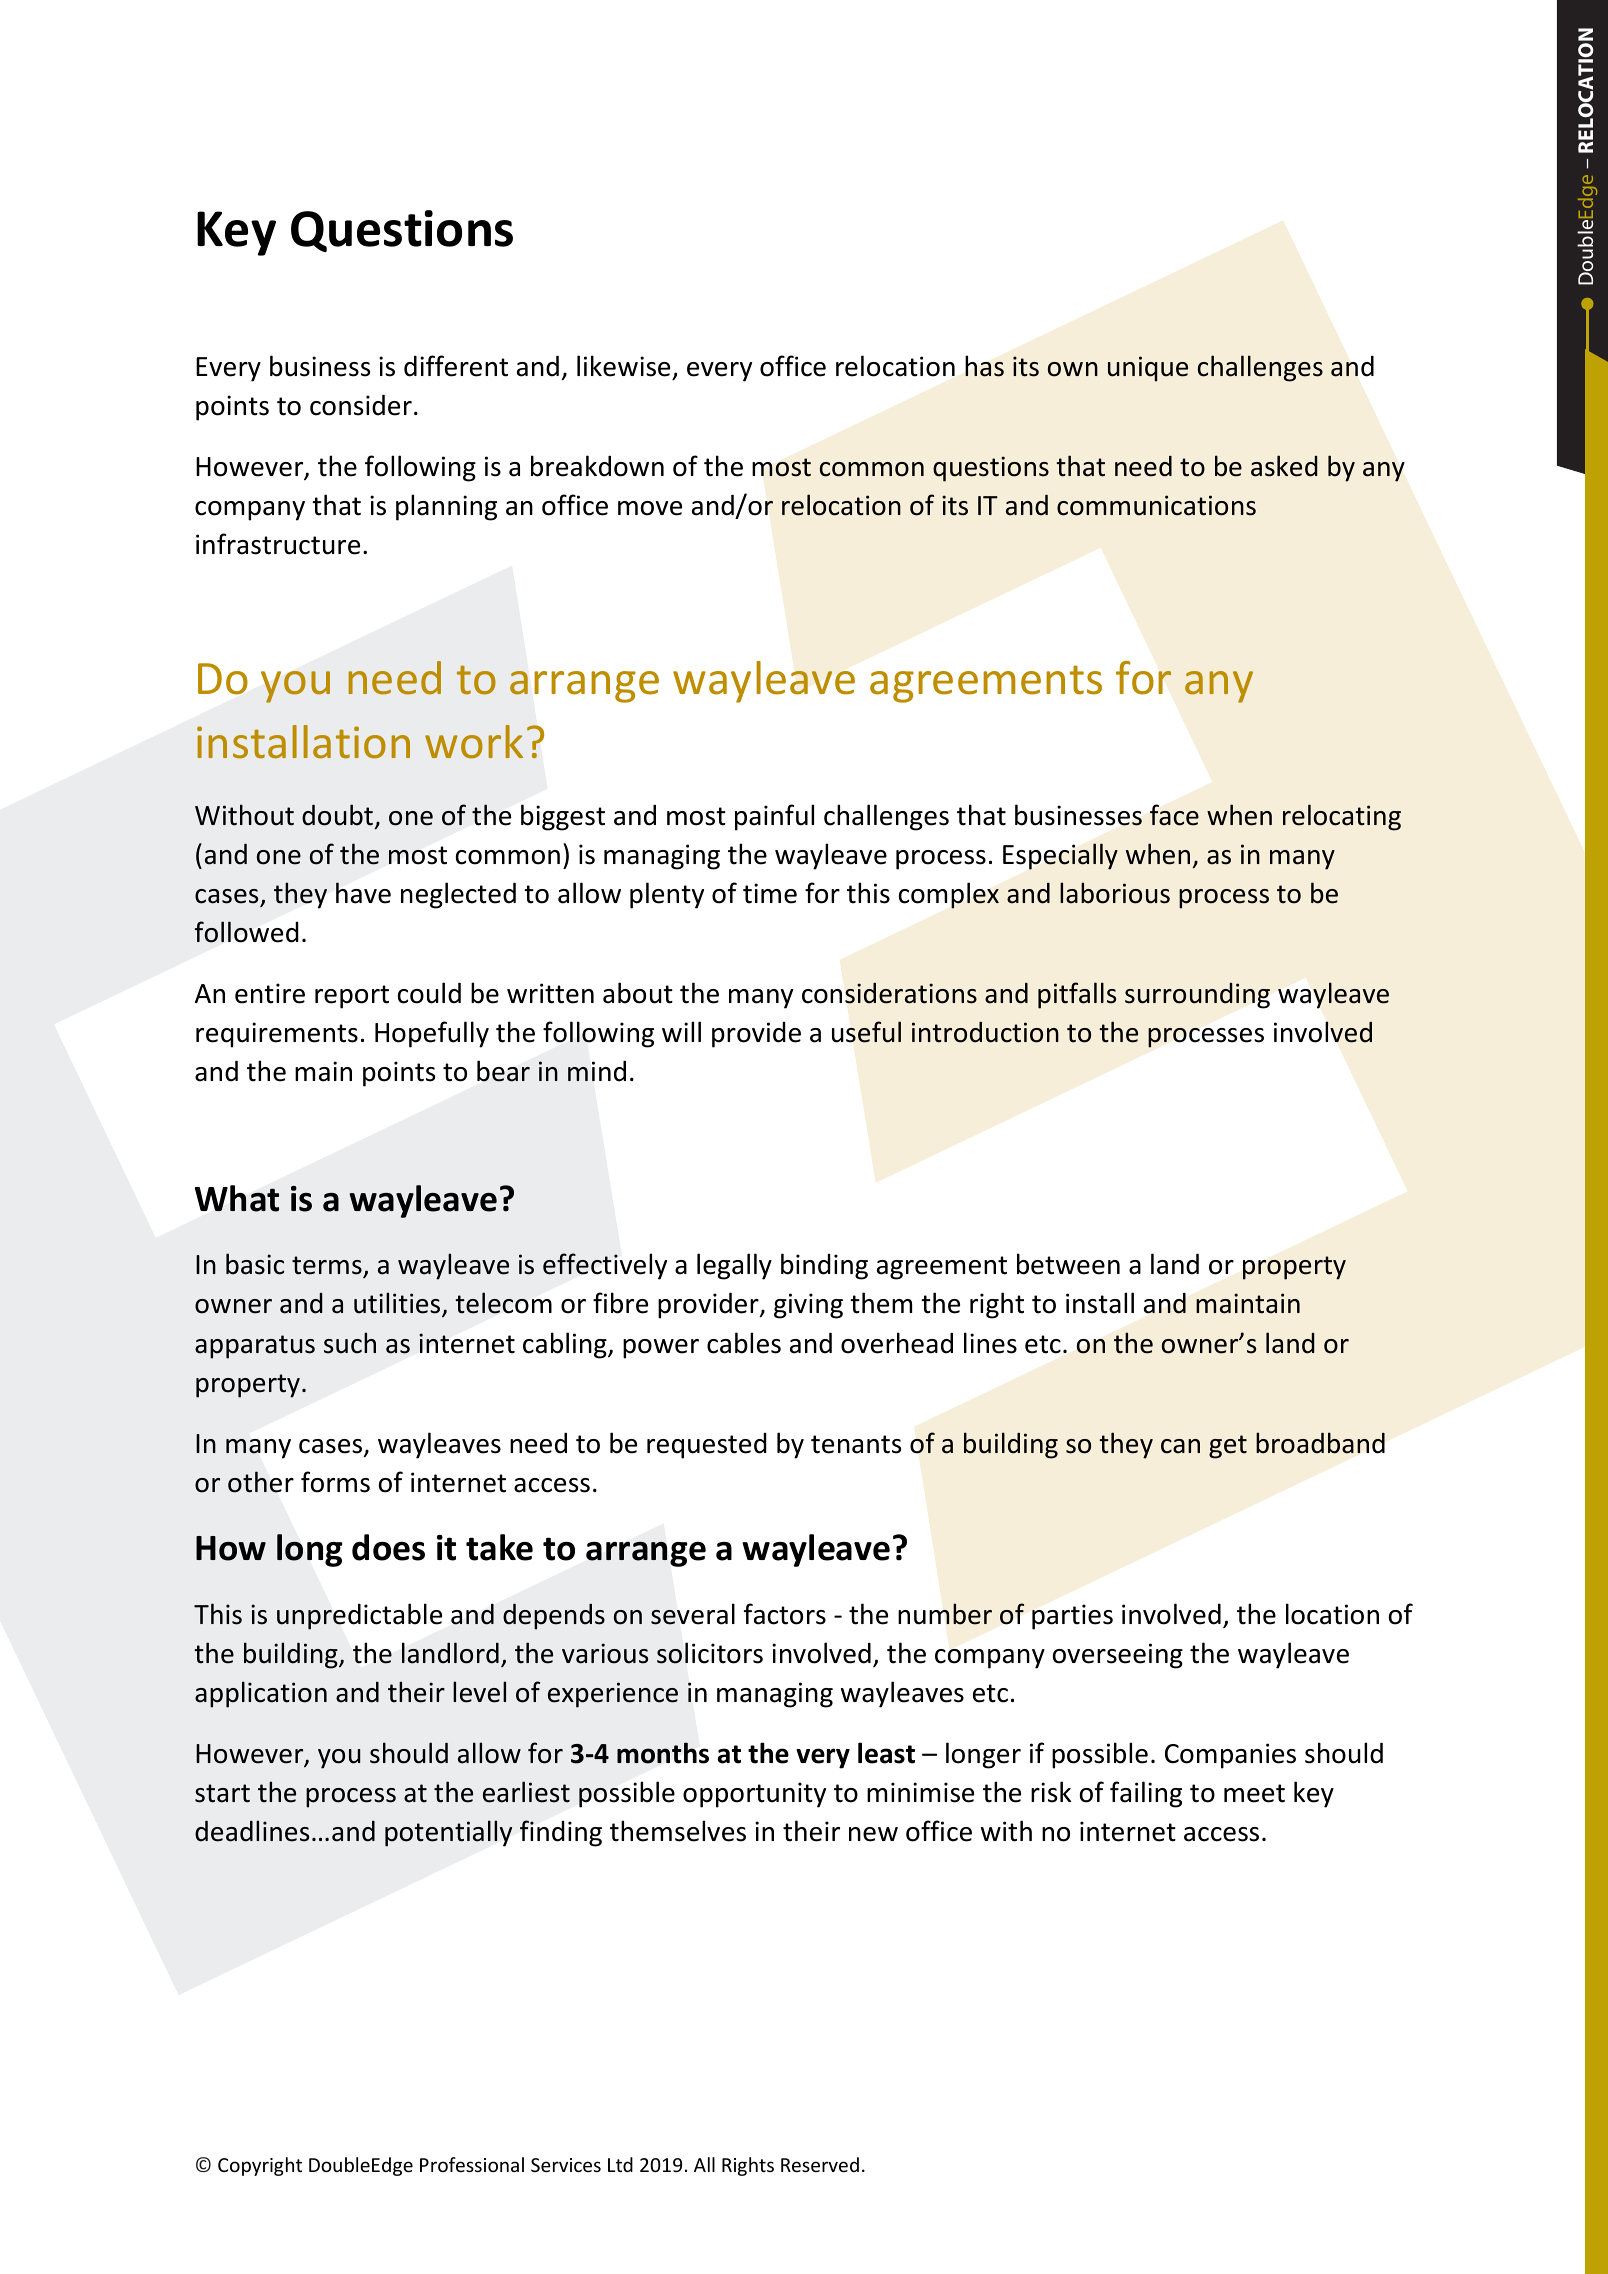  What do you see at coordinates (328, 1266) in the screenshot?
I see `terms` at bounding box center [328, 1266].
